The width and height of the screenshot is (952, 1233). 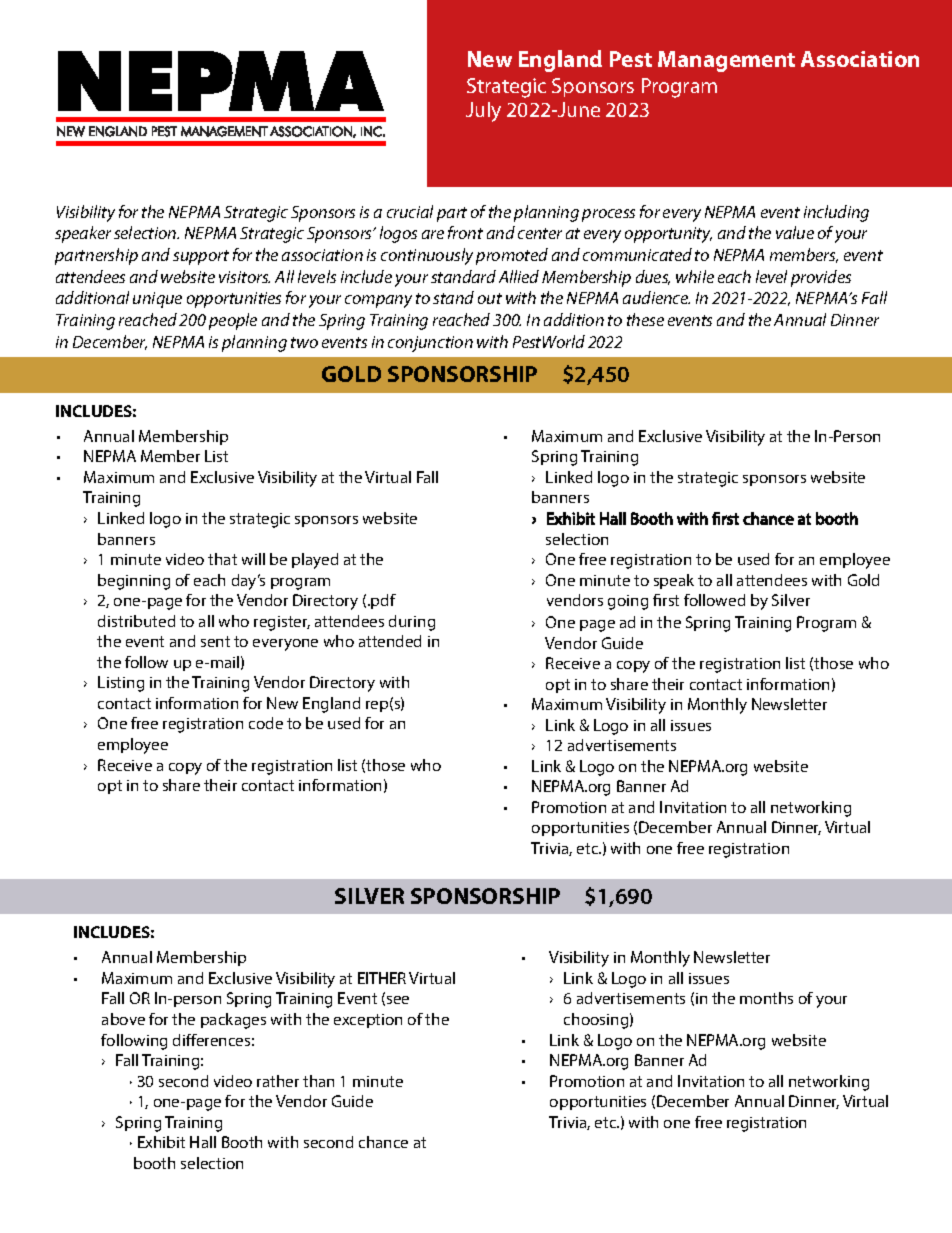 What do you see at coordinates (233, 321) in the screenshot?
I see `people` at bounding box center [233, 321].
